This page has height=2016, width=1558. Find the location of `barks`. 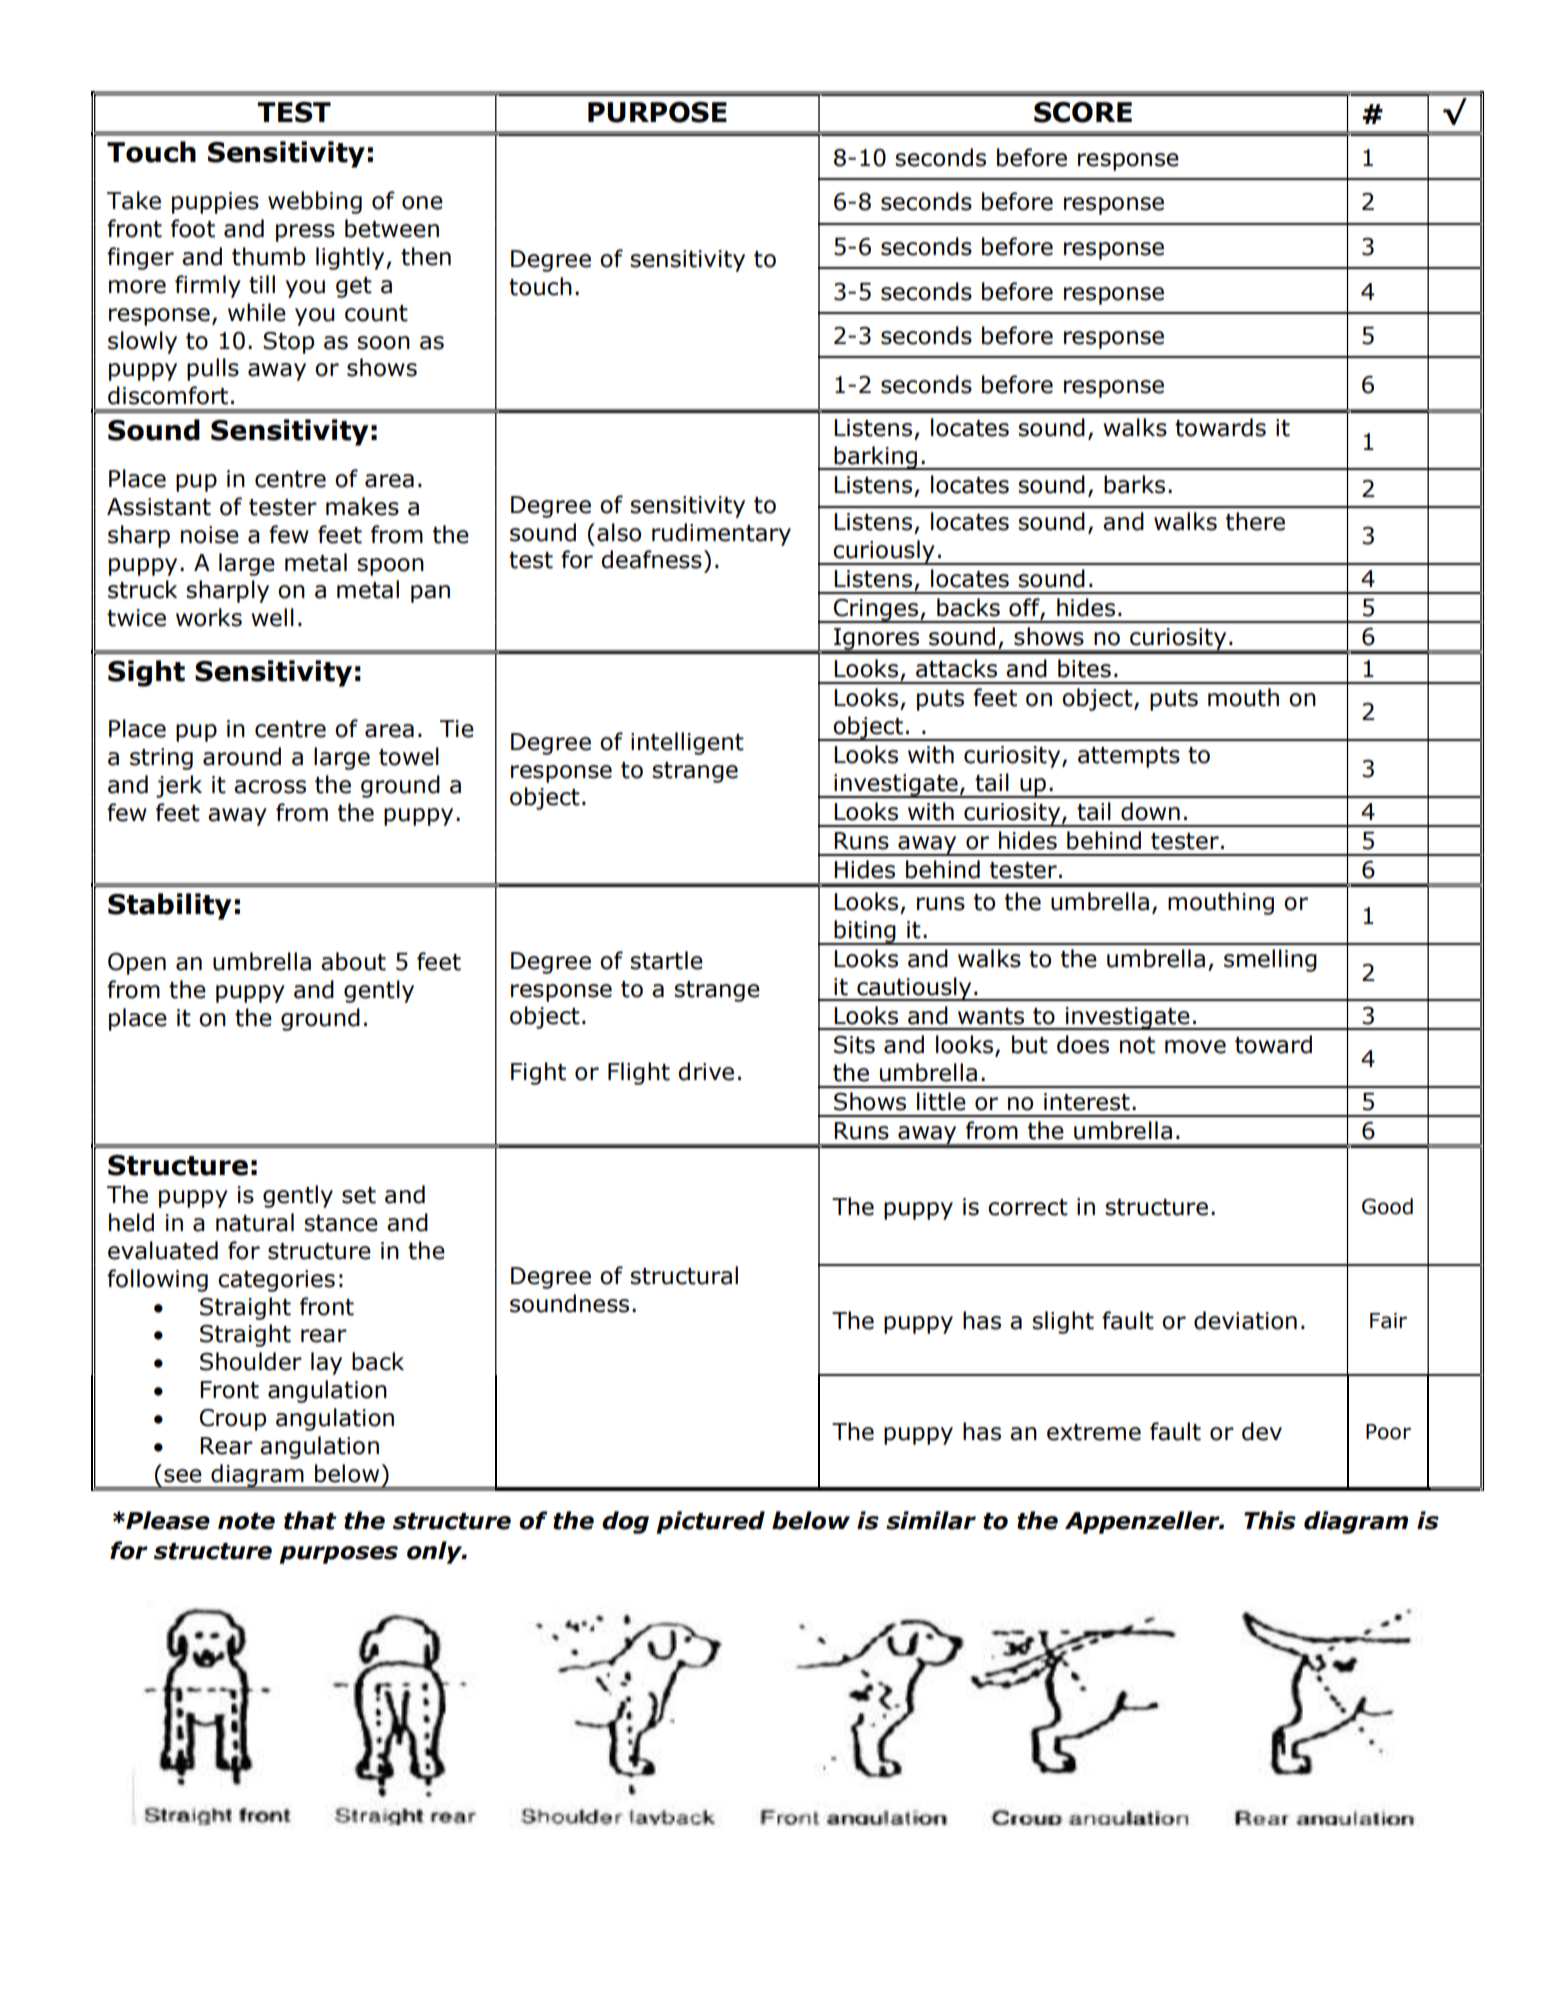

barks is located at coordinates (1134, 484).
